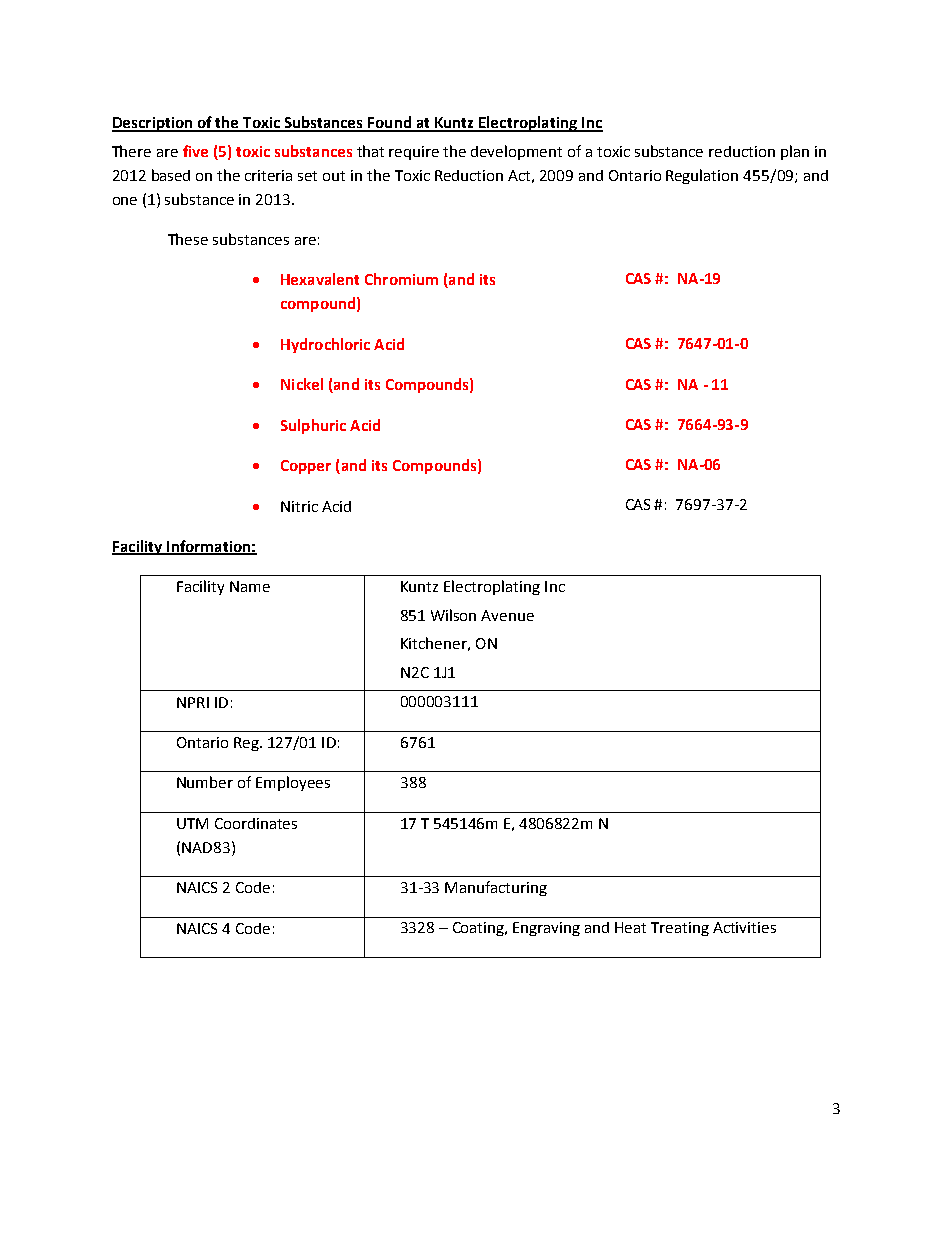  I want to click on Wilson, so click(453, 615).
